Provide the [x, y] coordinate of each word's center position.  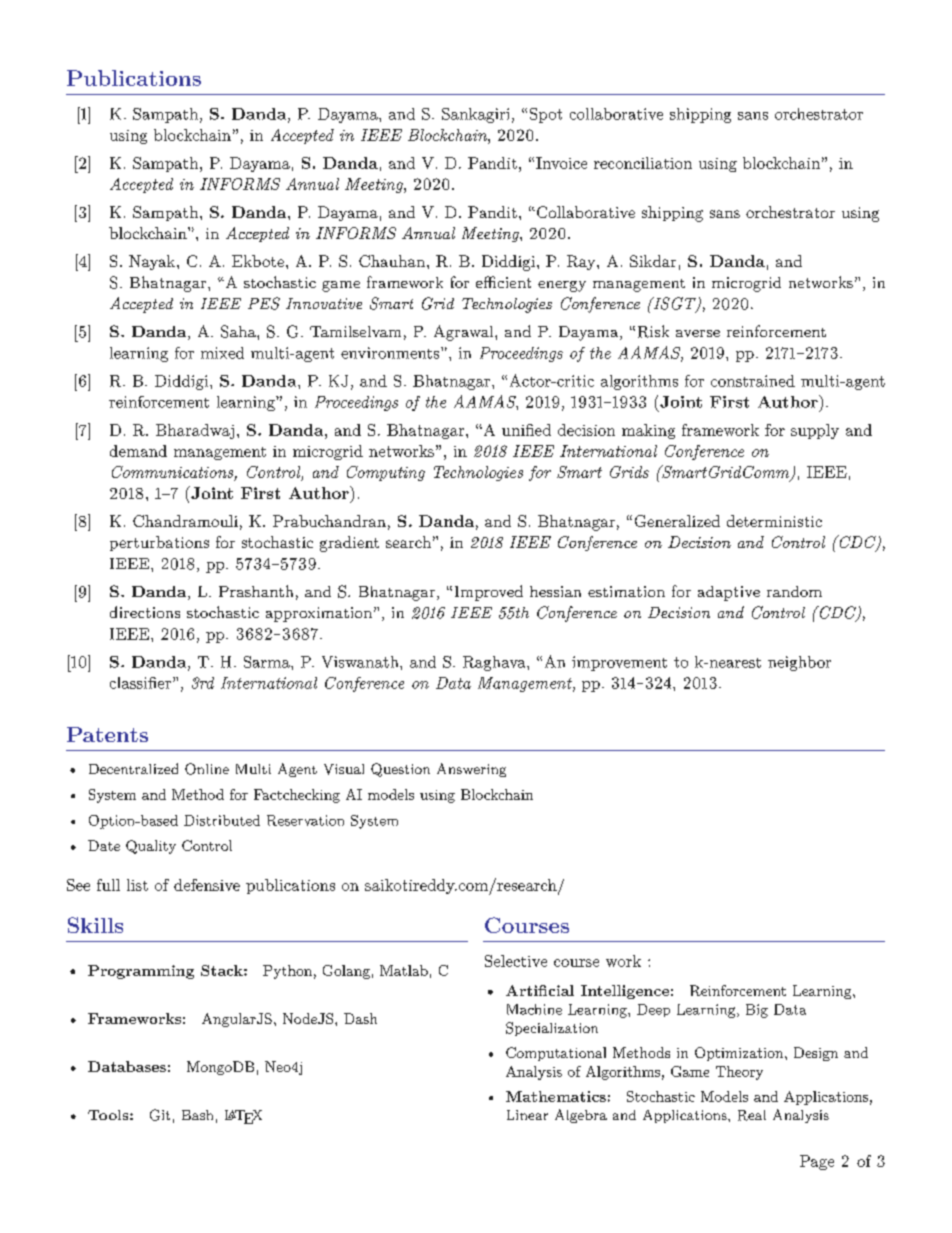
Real [752, 1115]
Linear [527, 1115]
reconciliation [643, 163]
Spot [546, 115]
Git [160, 1115]
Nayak [153, 262]
